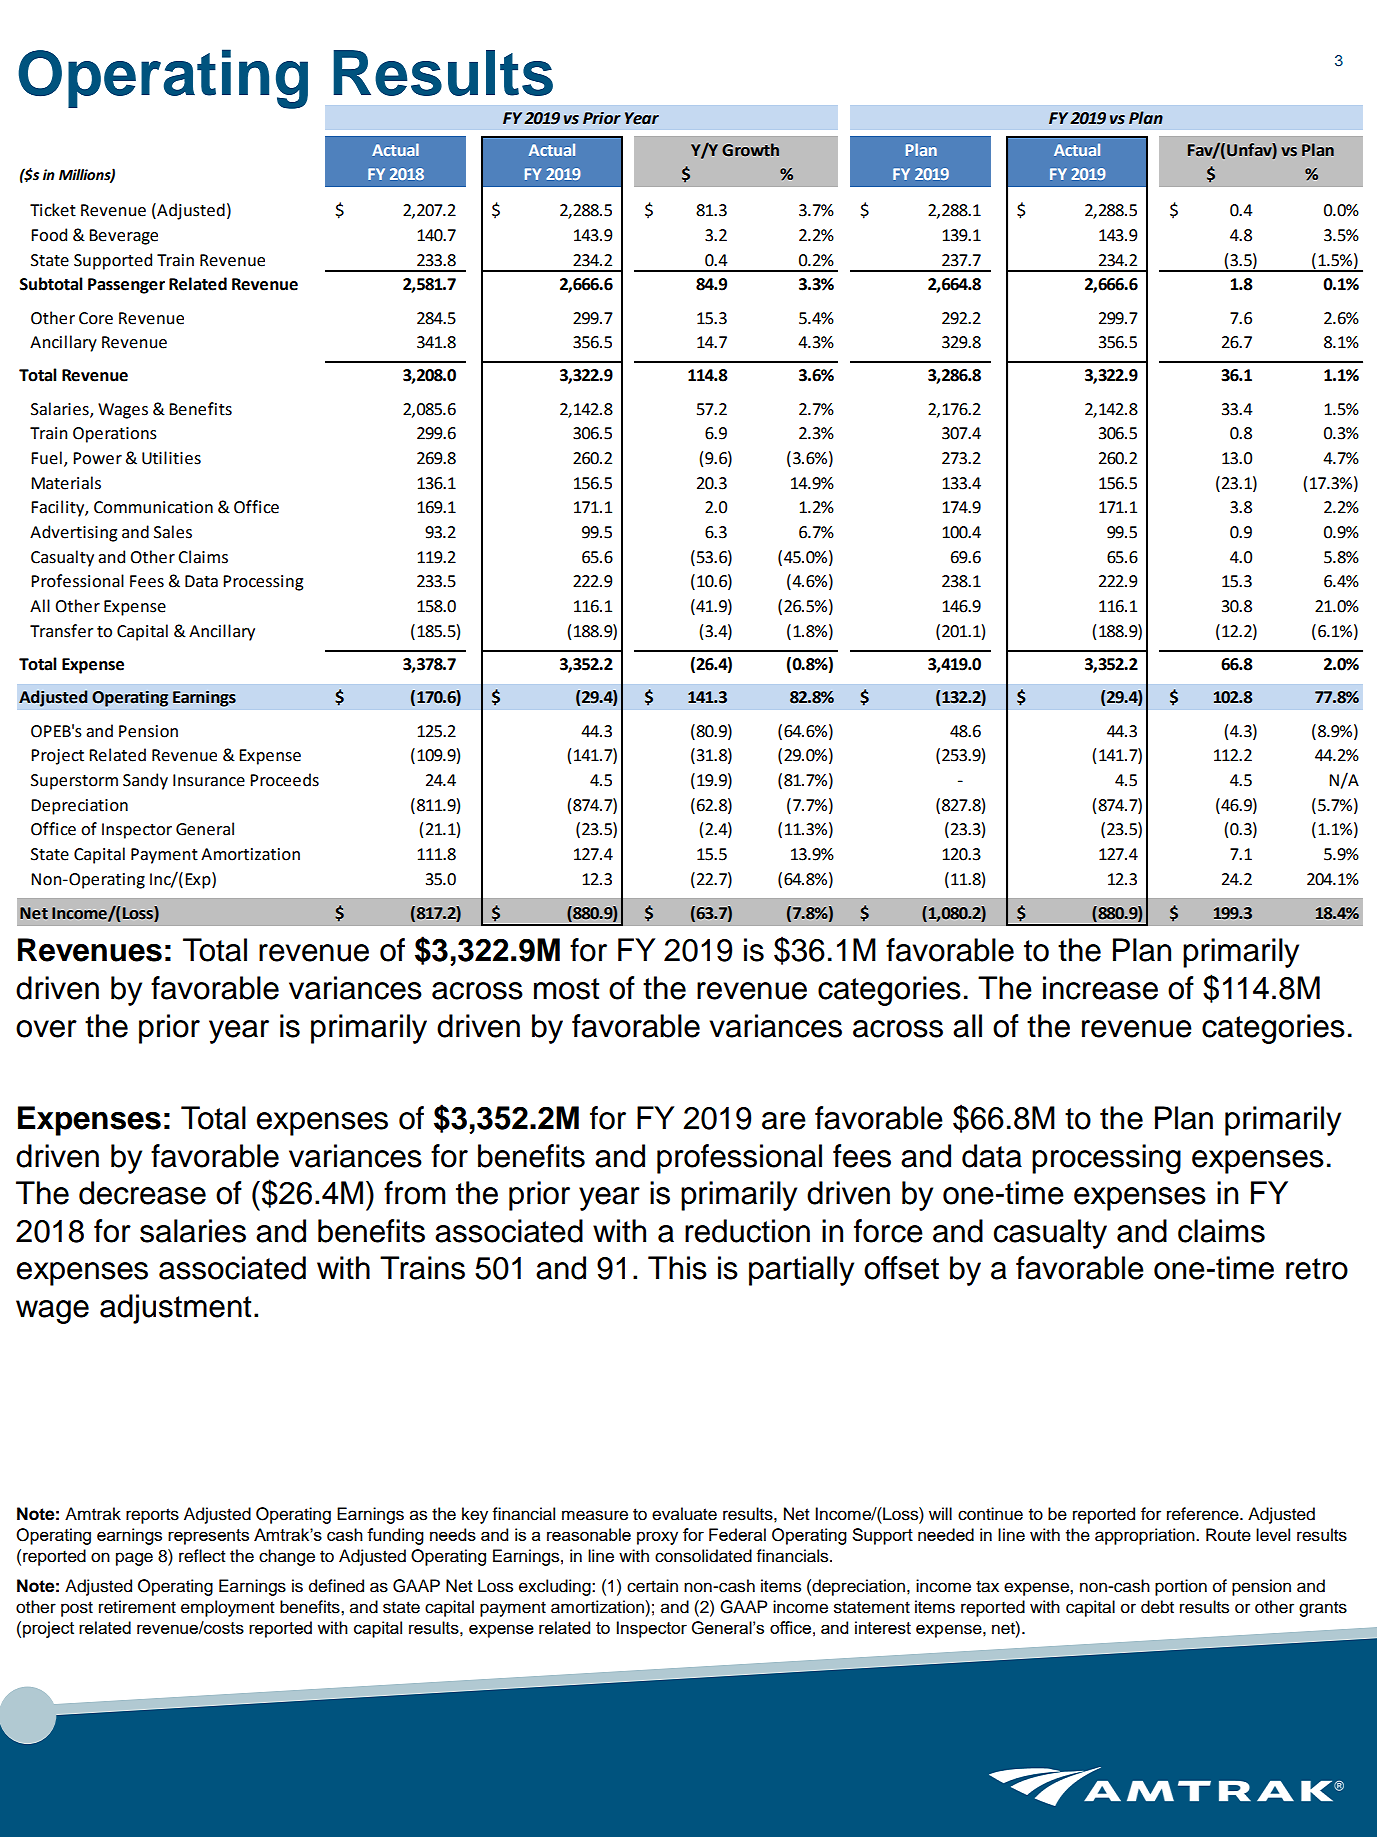  I want to click on Growth, so click(750, 150).
